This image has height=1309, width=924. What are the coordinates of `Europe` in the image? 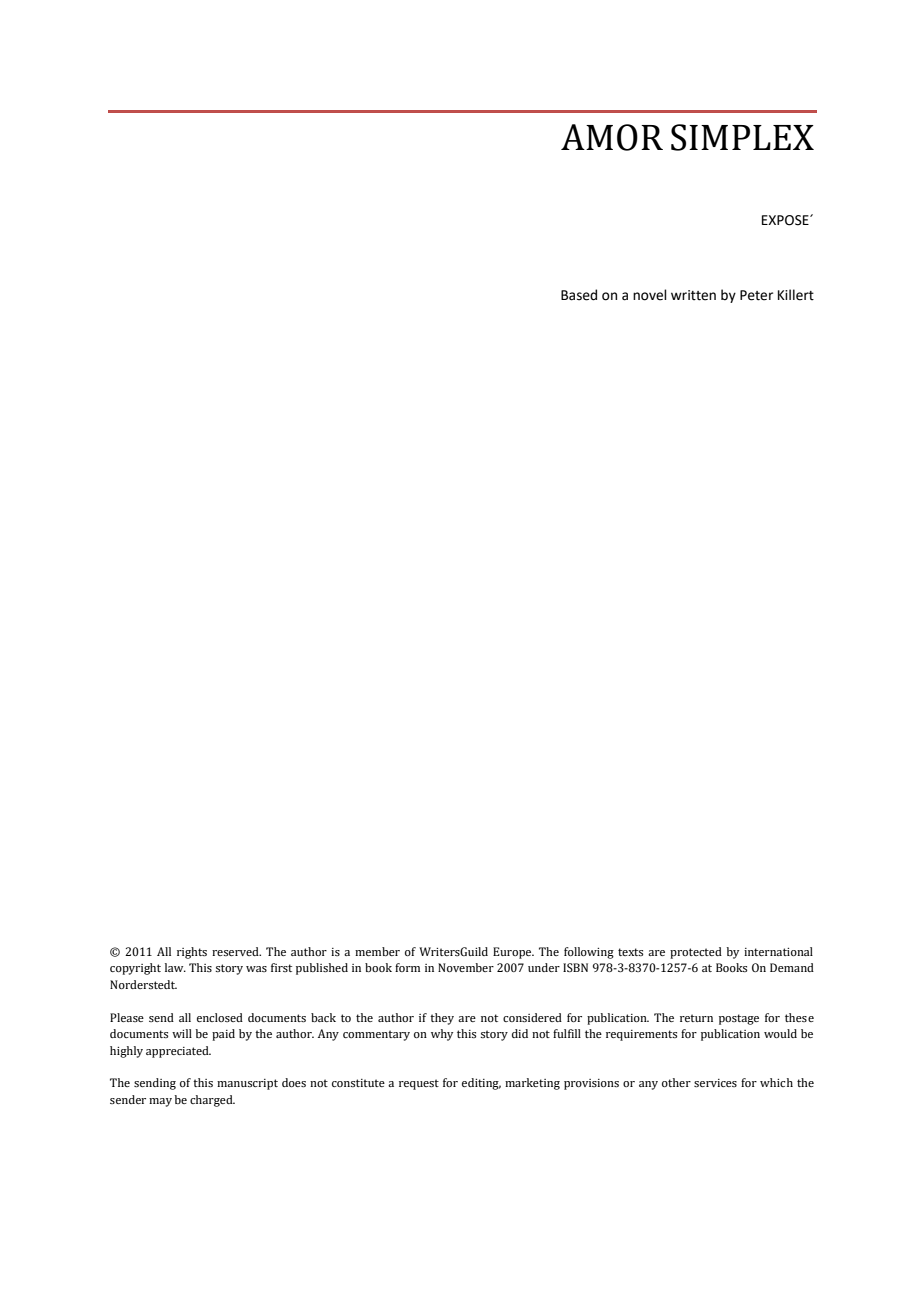 It's located at (513, 953).
